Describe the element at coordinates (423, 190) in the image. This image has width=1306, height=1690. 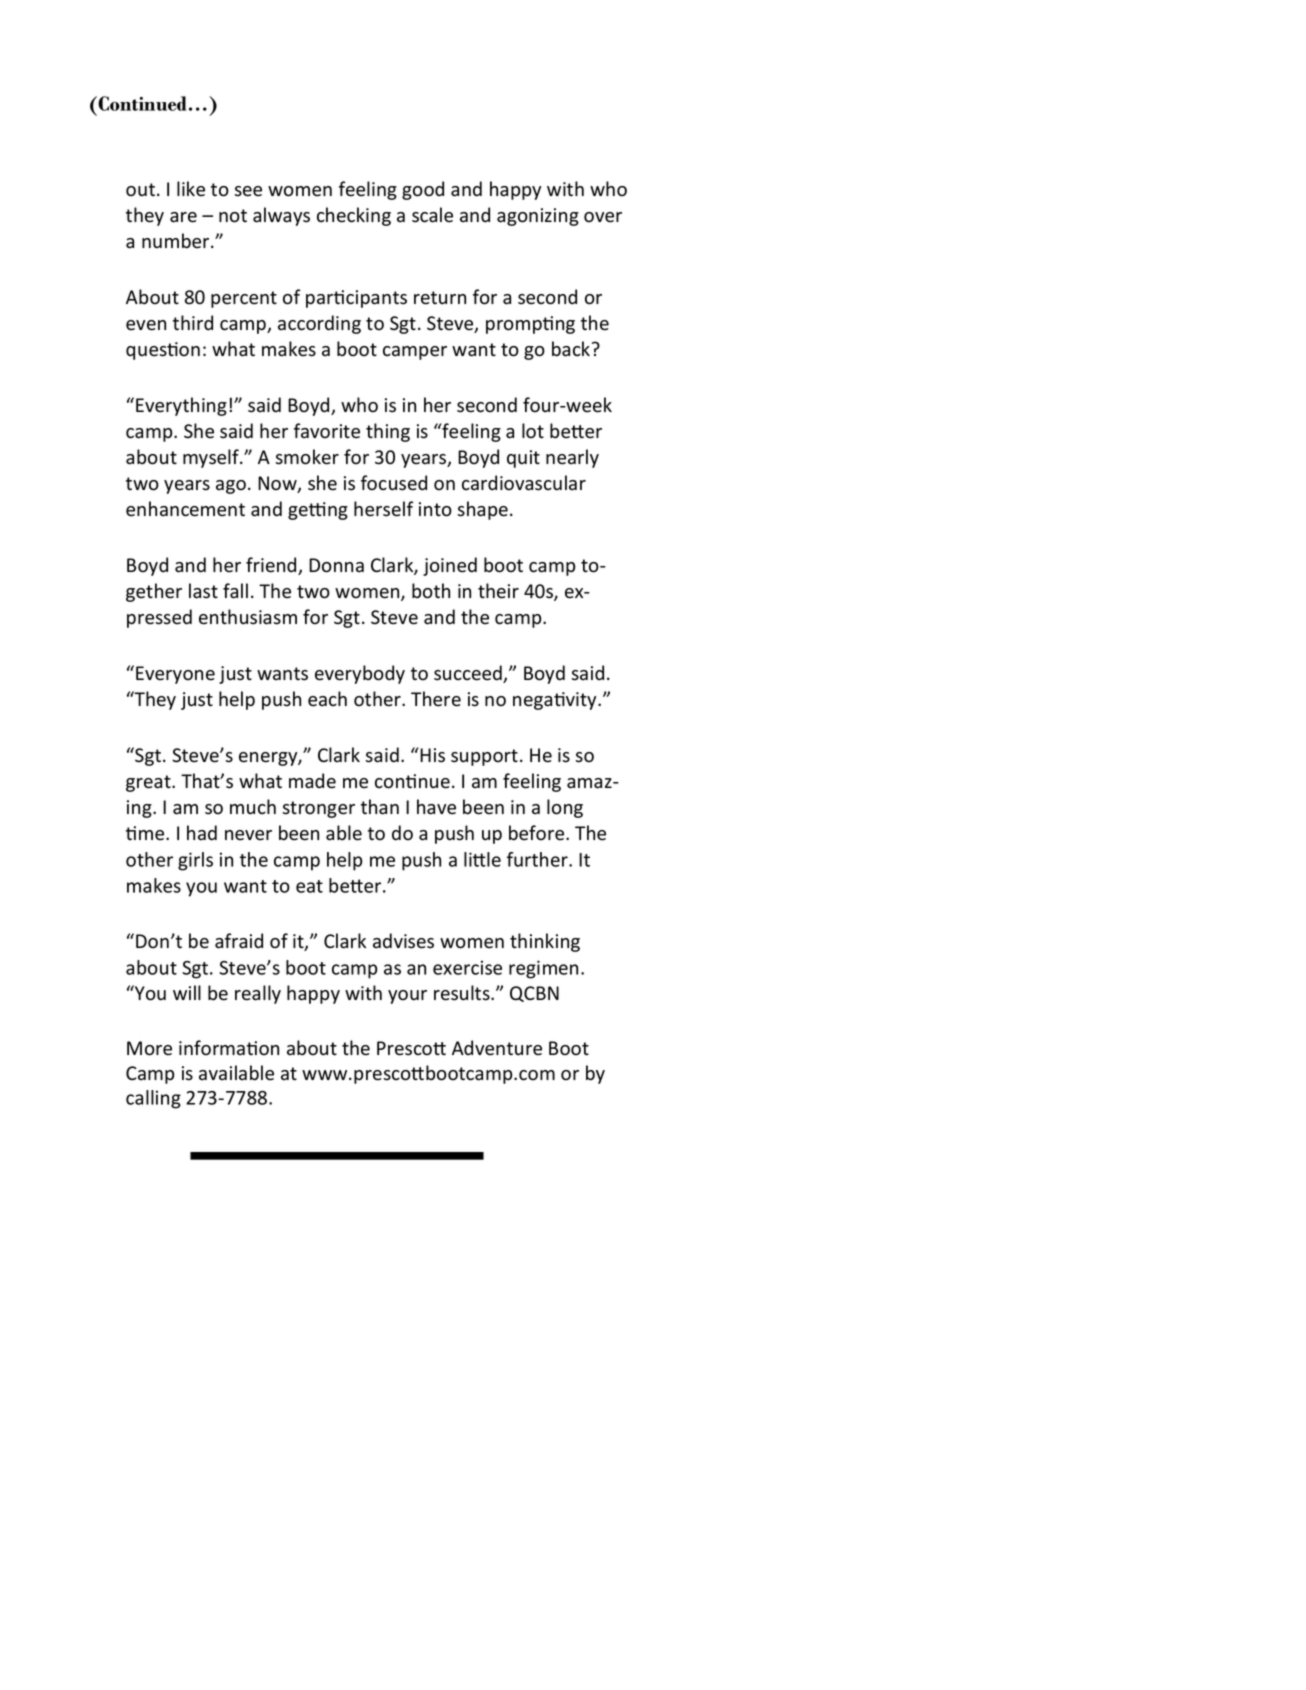
I see `good` at that location.
